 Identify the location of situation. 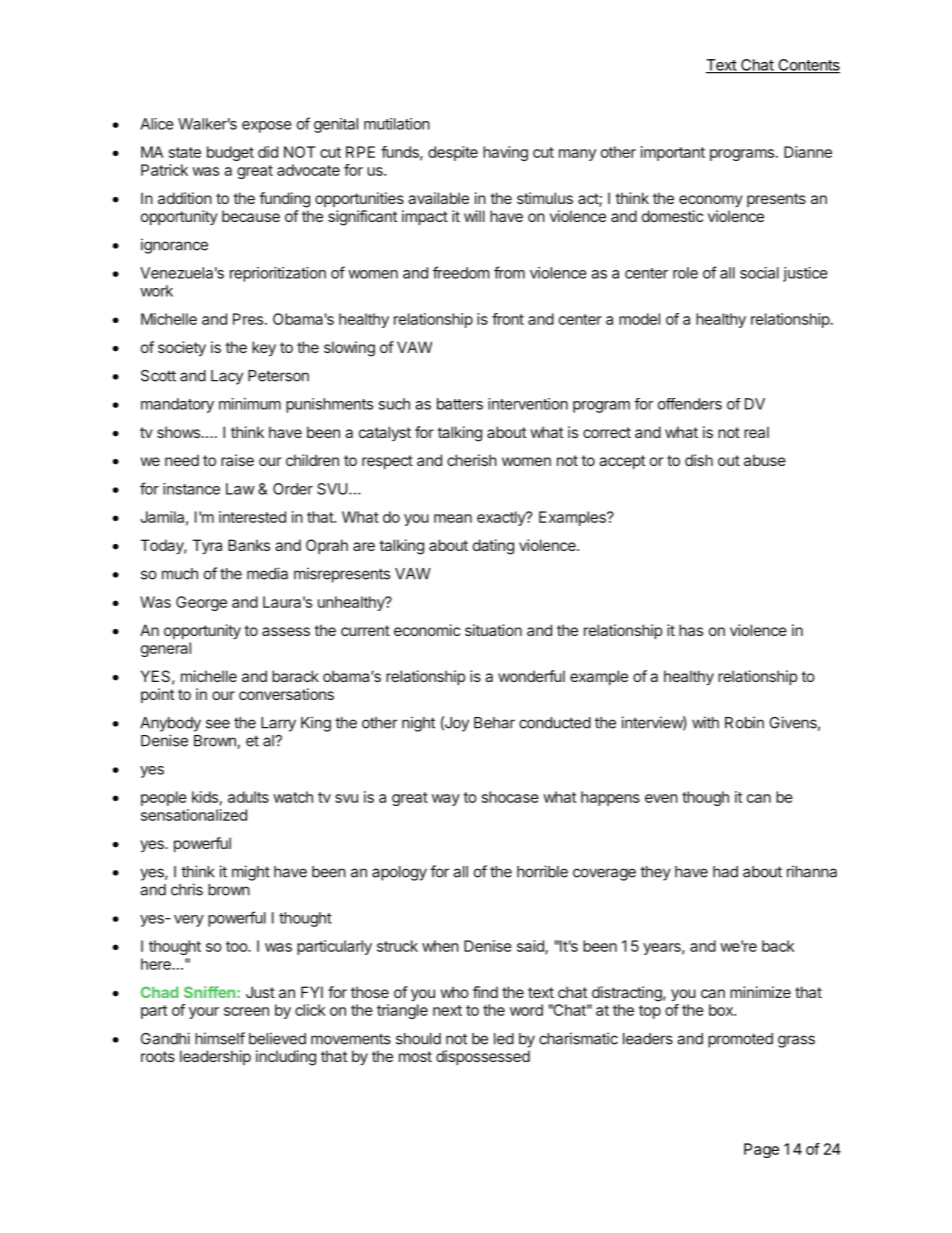
(493, 630).
